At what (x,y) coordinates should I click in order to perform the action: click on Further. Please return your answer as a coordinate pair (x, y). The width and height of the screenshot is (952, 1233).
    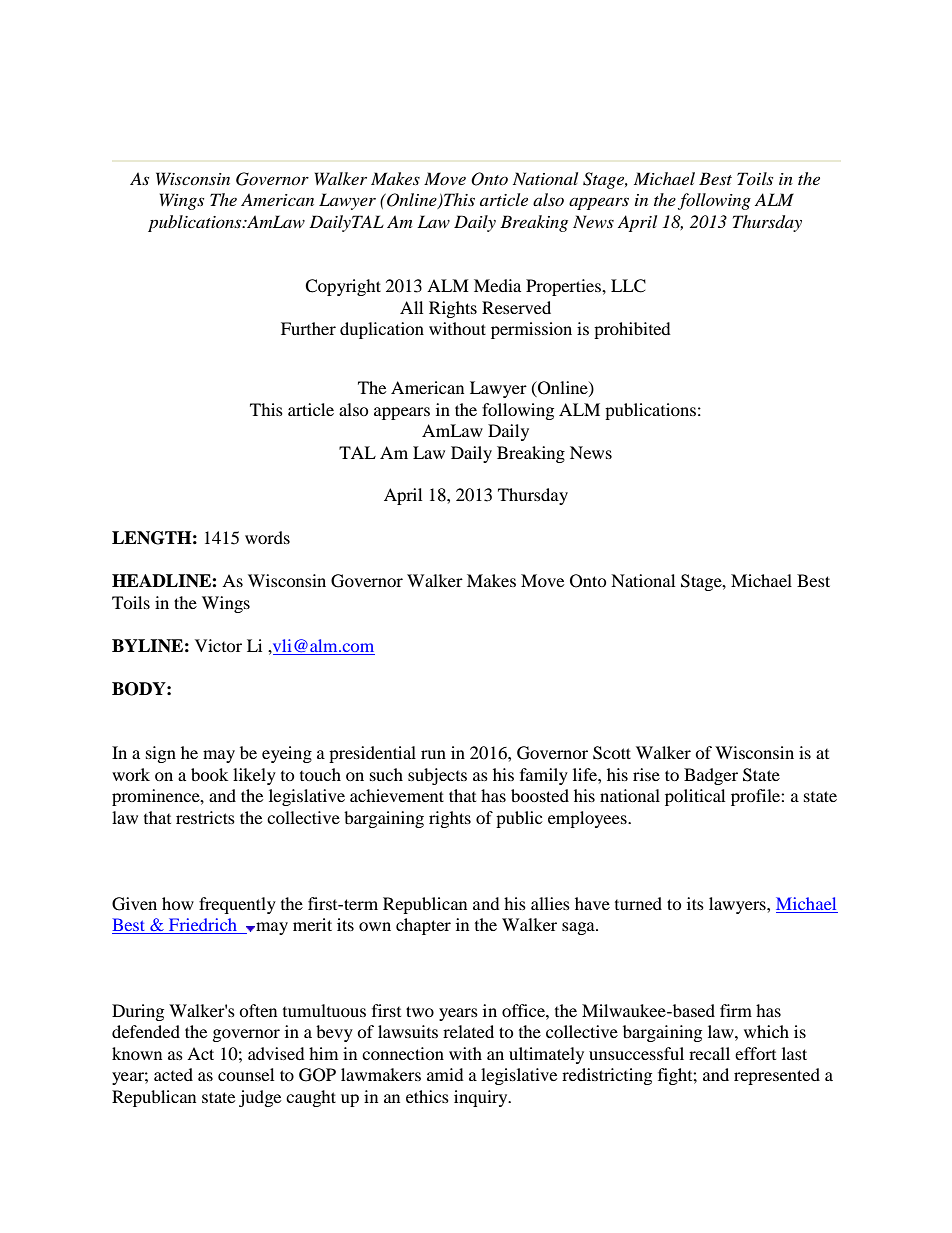
    Looking at the image, I should click on (308, 328).
